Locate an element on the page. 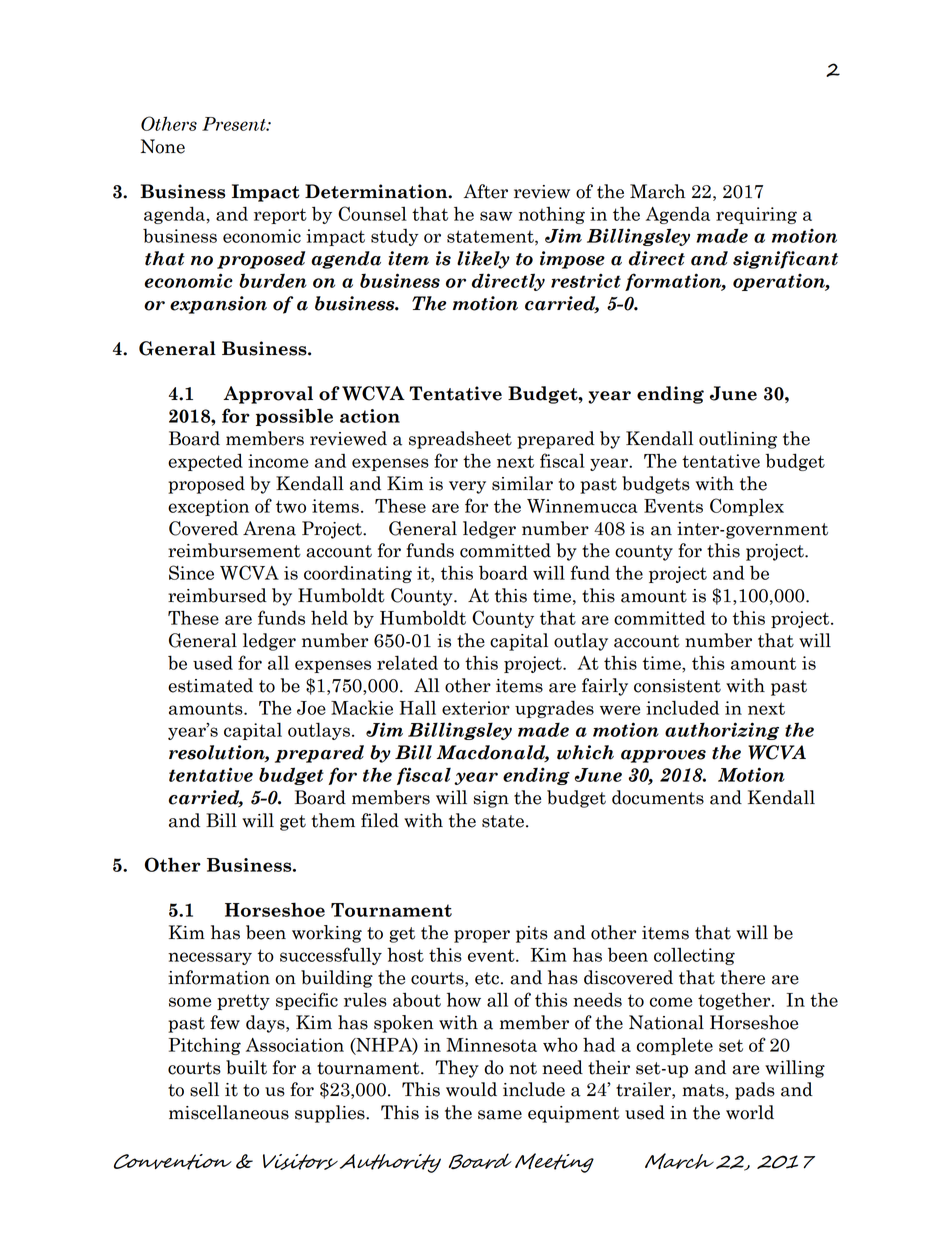  filed is located at coordinates (380, 820).
